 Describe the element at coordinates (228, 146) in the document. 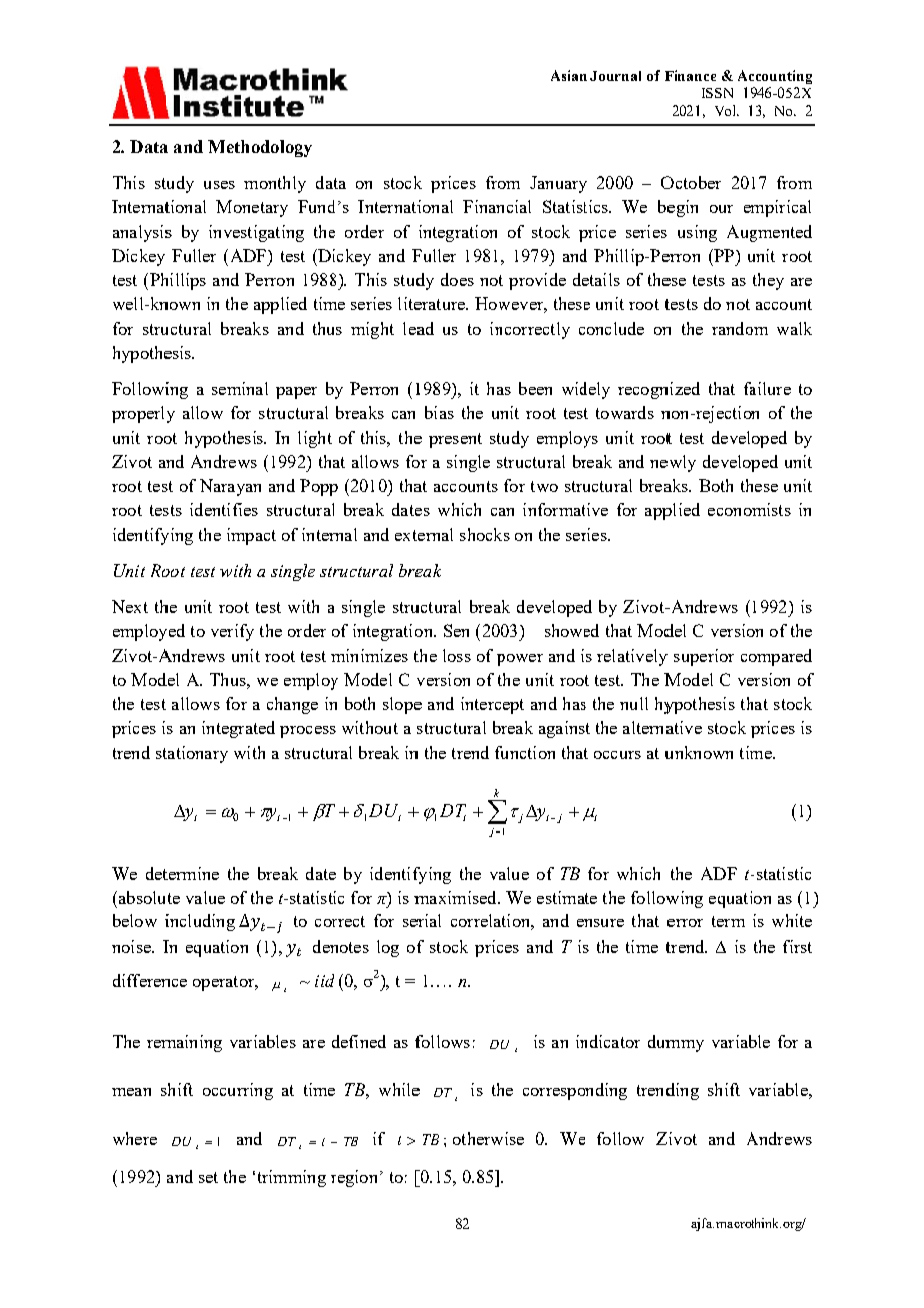

I see `Meth` at that location.
